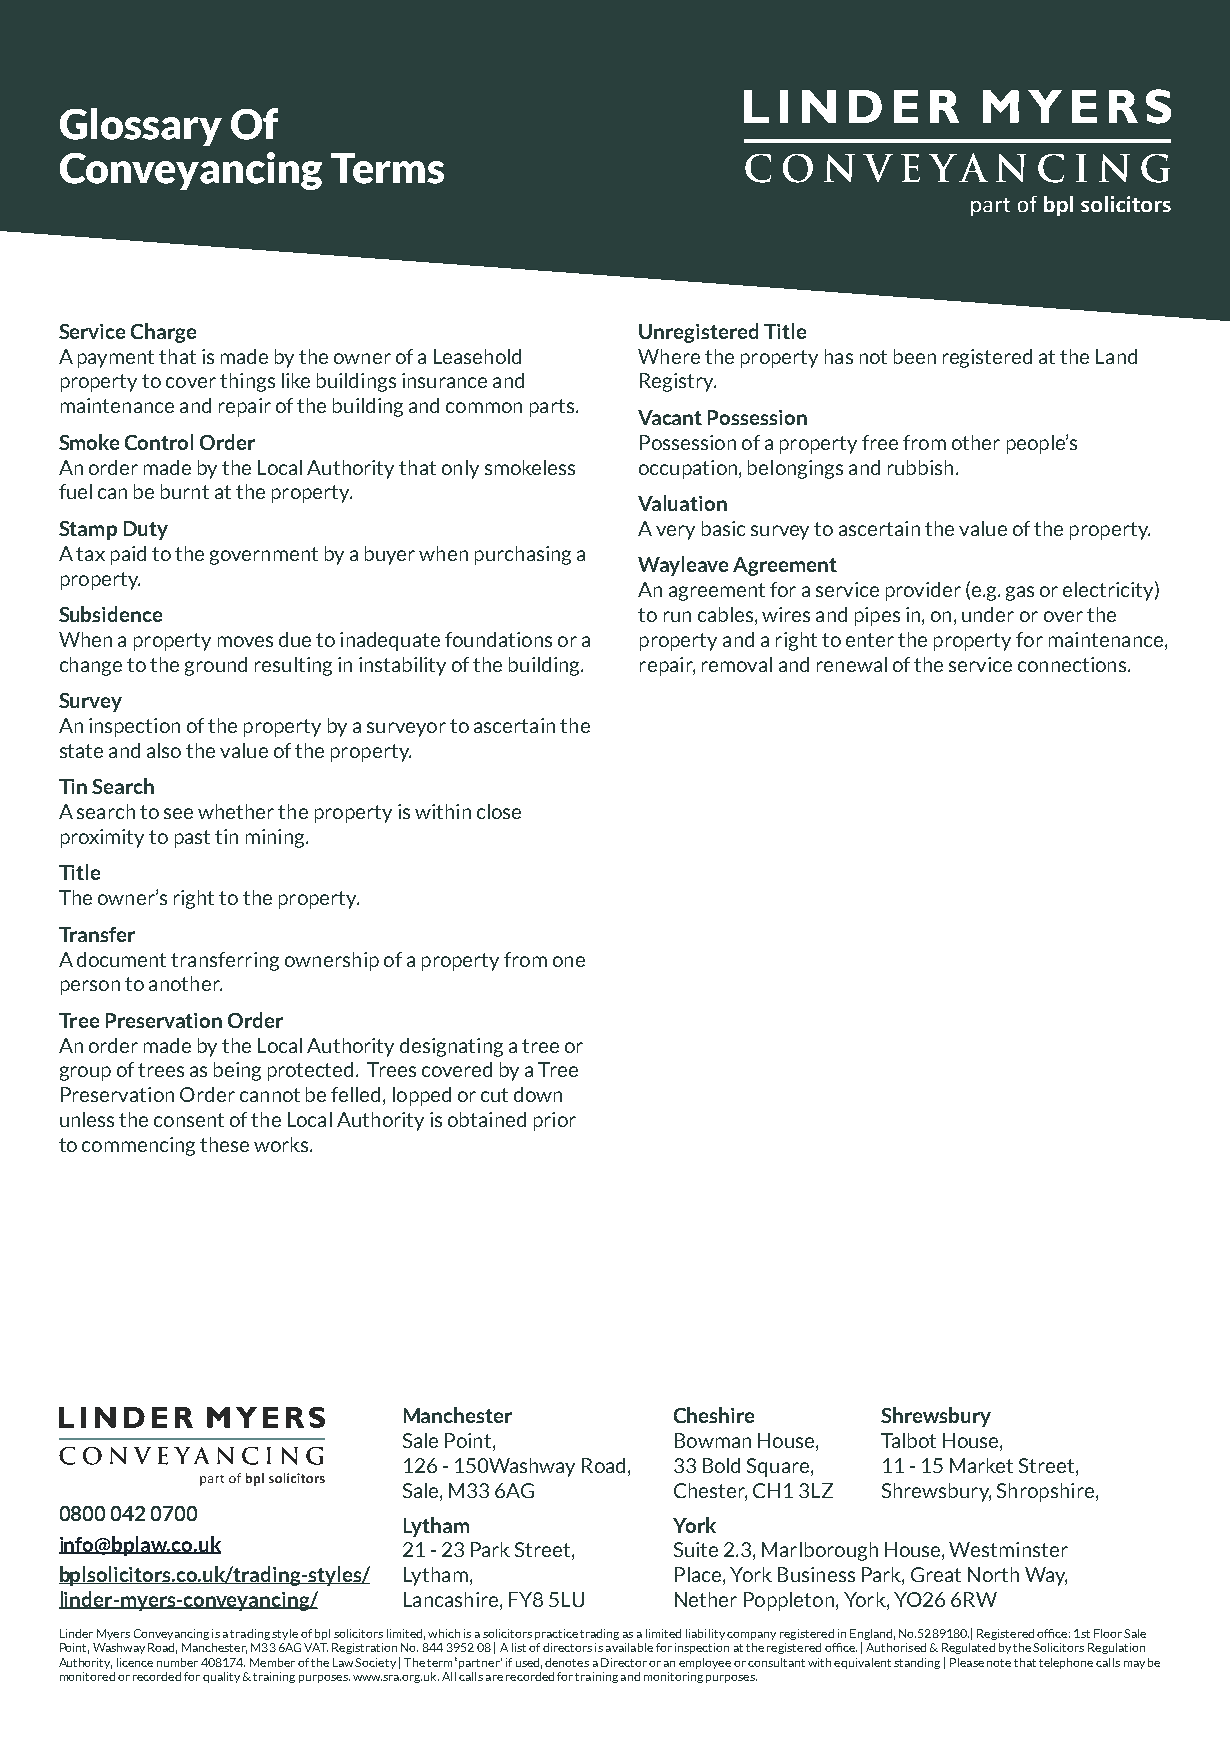 This image has width=1230, height=1740. I want to click on number, so click(177, 1662).
